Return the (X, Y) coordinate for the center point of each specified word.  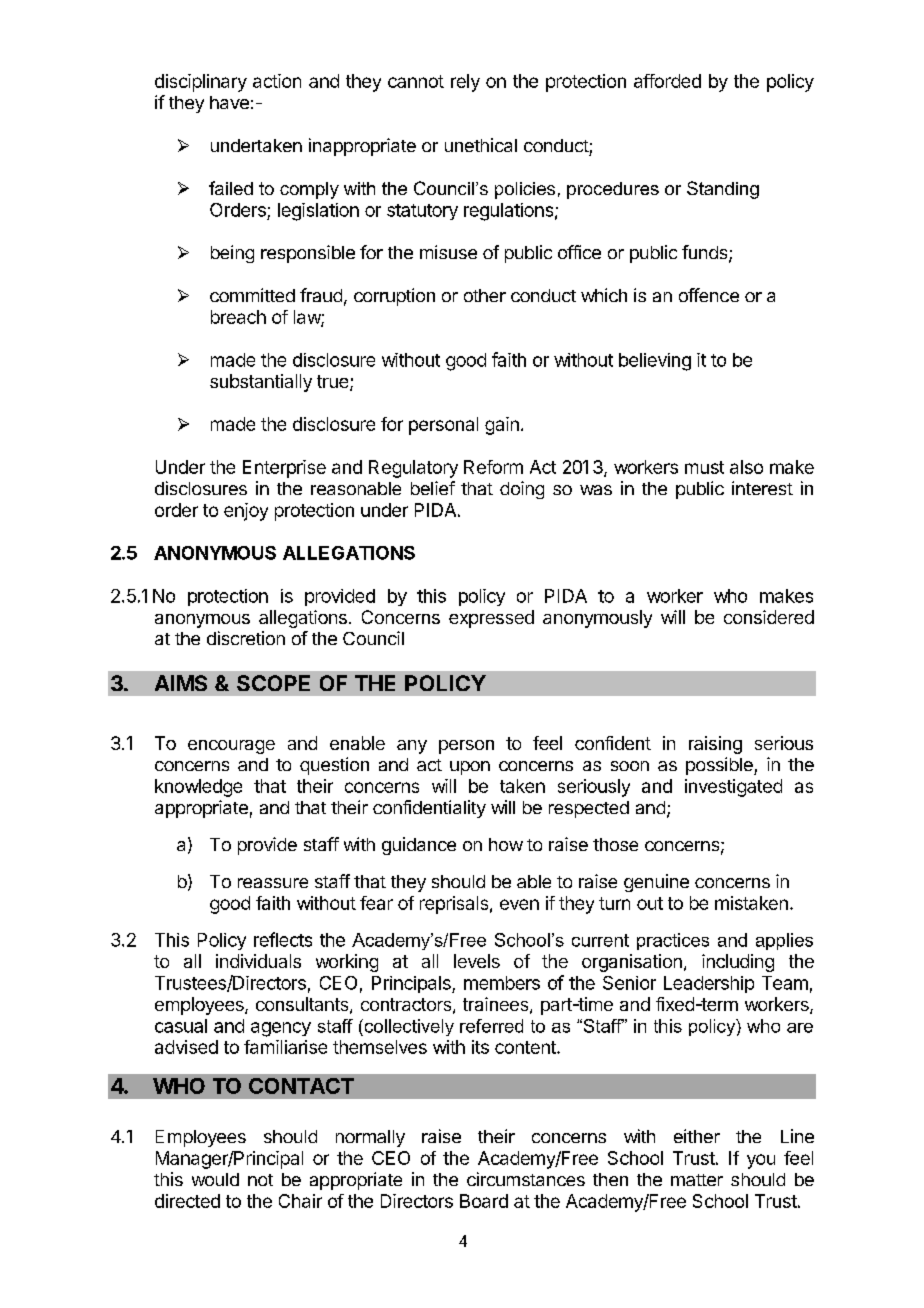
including (738, 963)
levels (477, 961)
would (215, 1179)
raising (715, 745)
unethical (481, 145)
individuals (258, 961)
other (485, 295)
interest (762, 488)
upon (470, 768)
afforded (667, 81)
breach (238, 317)
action (277, 81)
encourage (231, 747)
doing (522, 490)
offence (709, 295)
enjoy (246, 512)
